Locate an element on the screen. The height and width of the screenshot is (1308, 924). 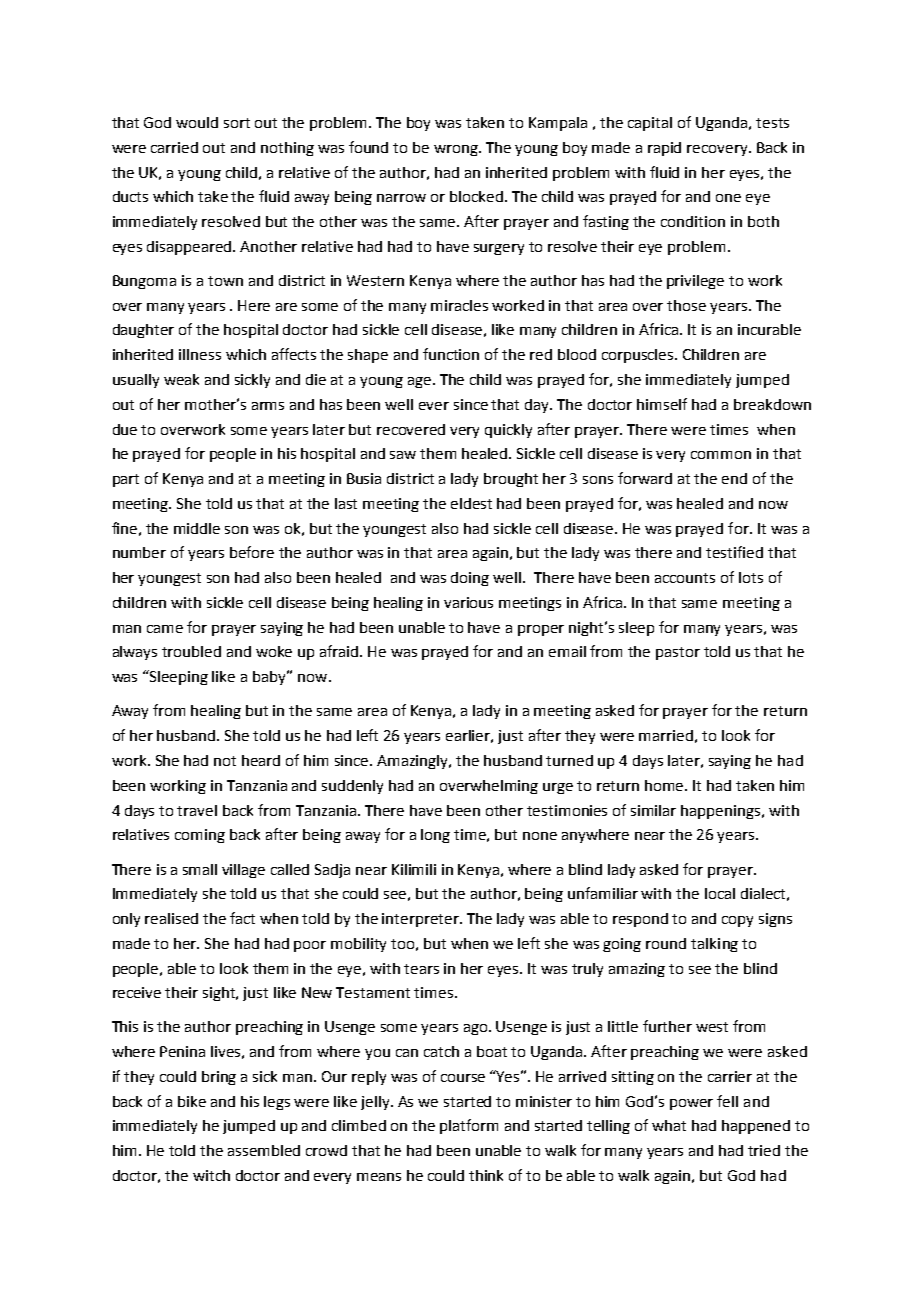
weak is located at coordinates (181, 379).
